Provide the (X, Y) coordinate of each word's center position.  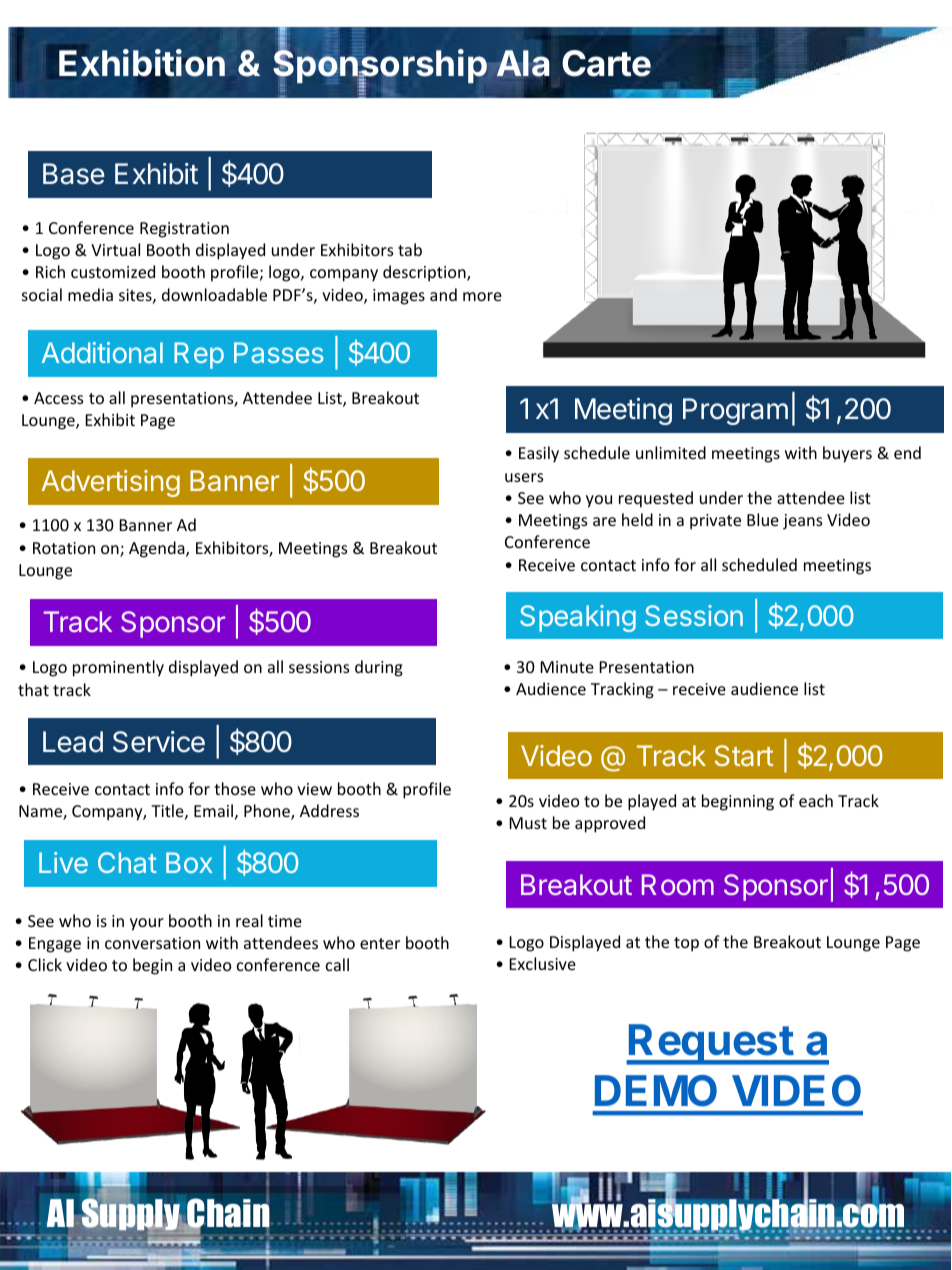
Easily (539, 454)
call (337, 964)
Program (735, 411)
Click (45, 964)
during (379, 668)
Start (744, 755)
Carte (606, 63)
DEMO (656, 1091)
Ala (523, 64)
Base (74, 174)
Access (58, 398)
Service (159, 742)
